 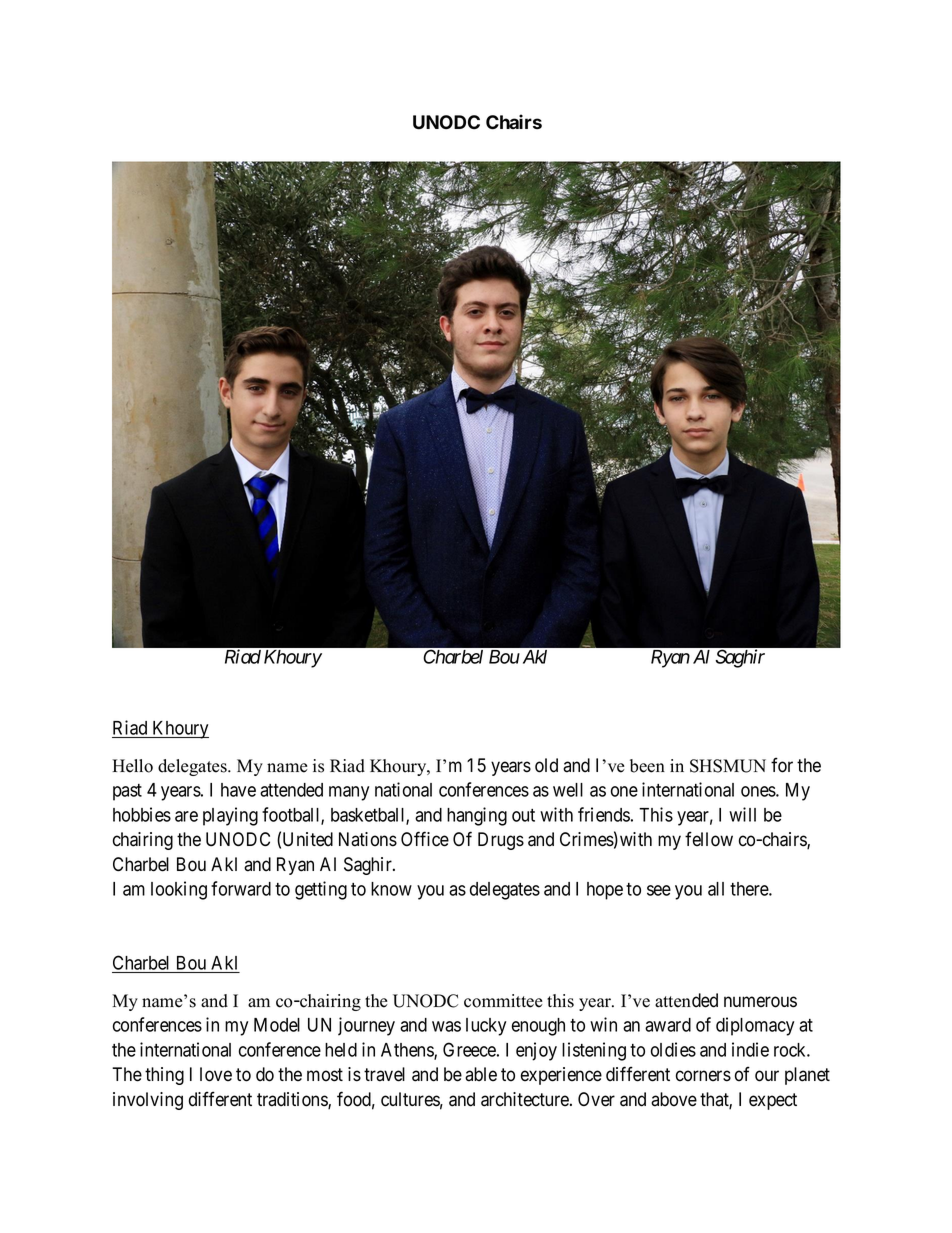 I want to click on love, so click(x=216, y=1074).
